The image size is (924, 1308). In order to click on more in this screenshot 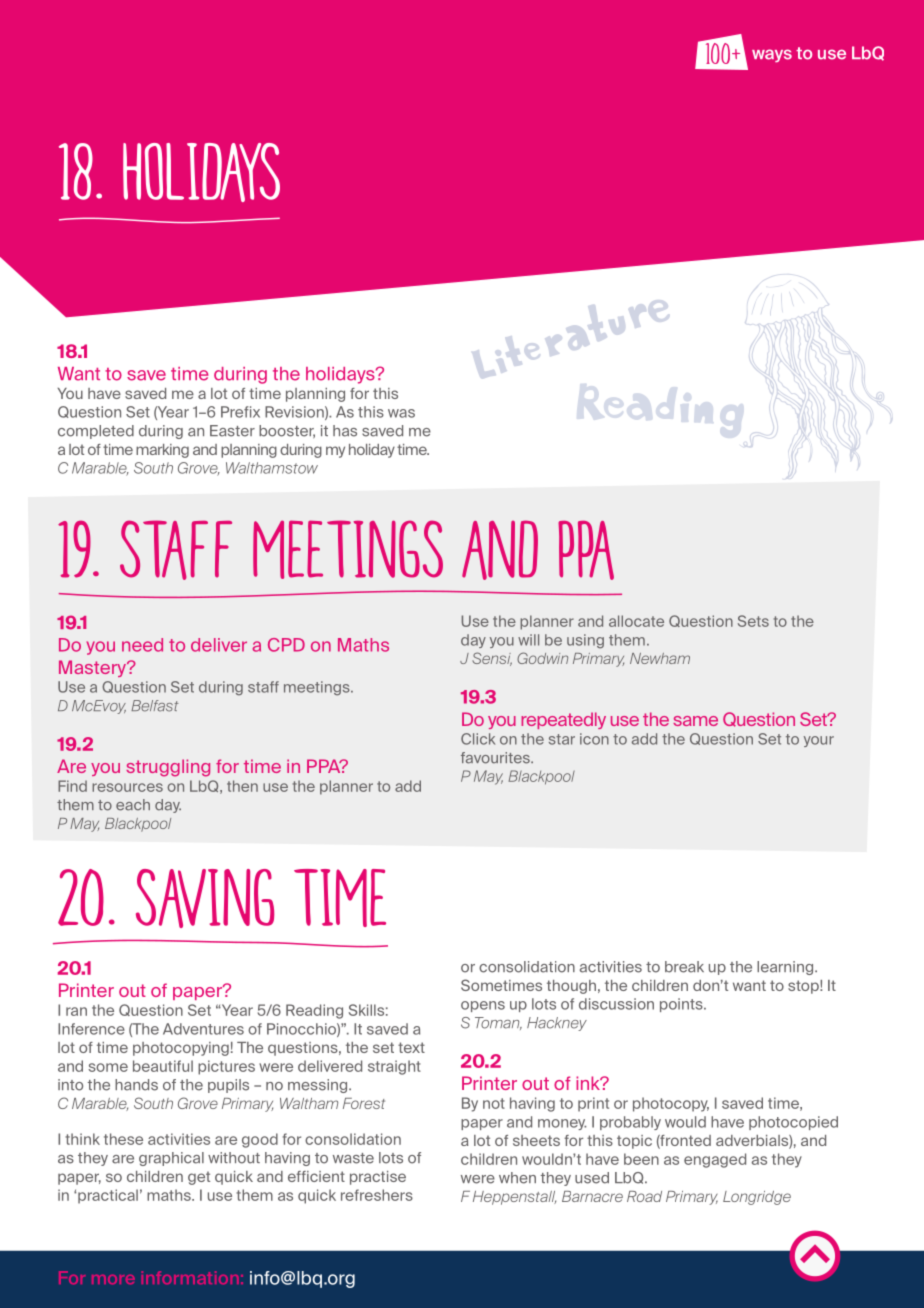, I will do `click(113, 1279)`.
